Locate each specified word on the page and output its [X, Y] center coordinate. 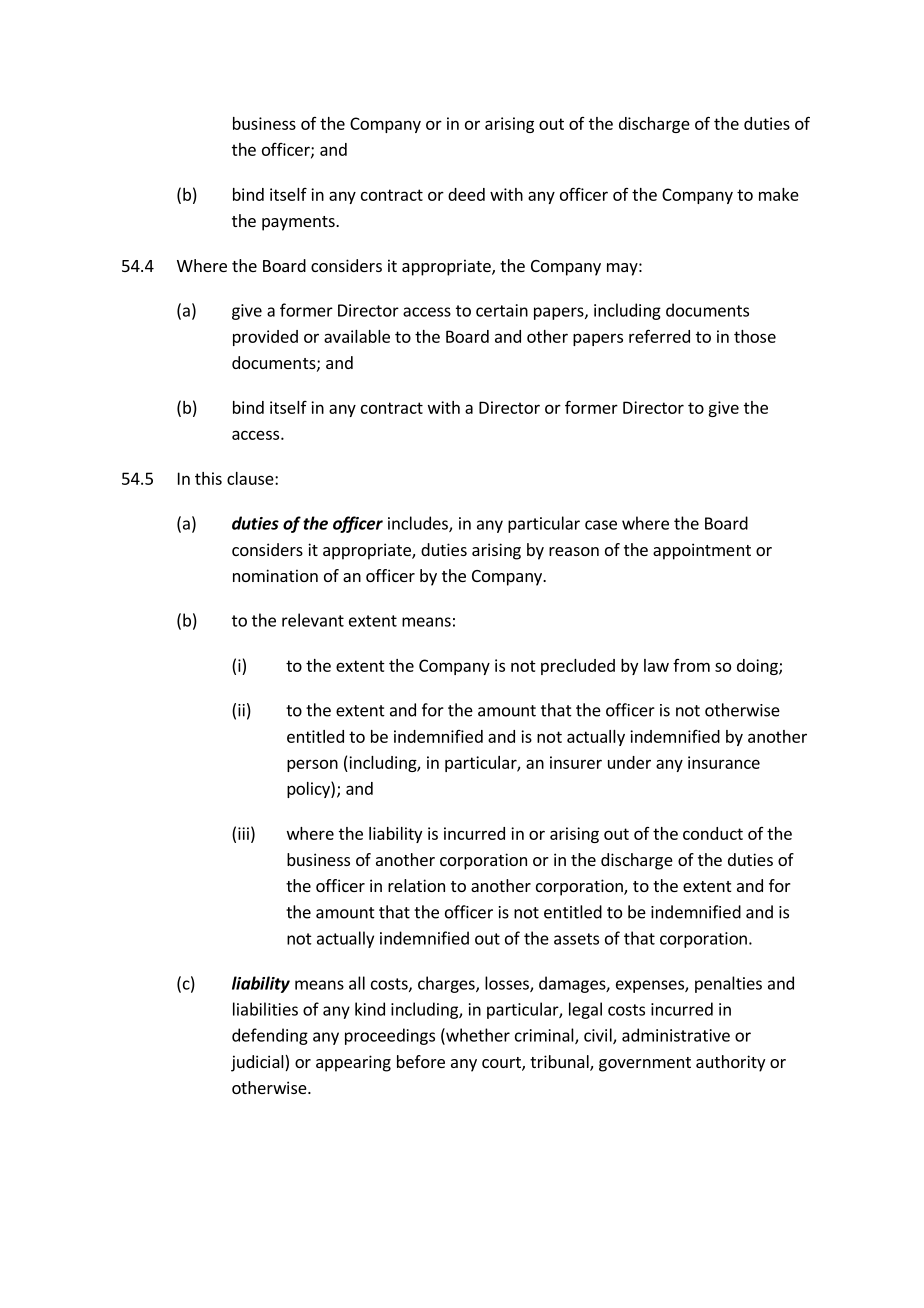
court [502, 1064]
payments [299, 223]
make [779, 194]
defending [270, 1036]
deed [466, 194]
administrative [676, 1035]
